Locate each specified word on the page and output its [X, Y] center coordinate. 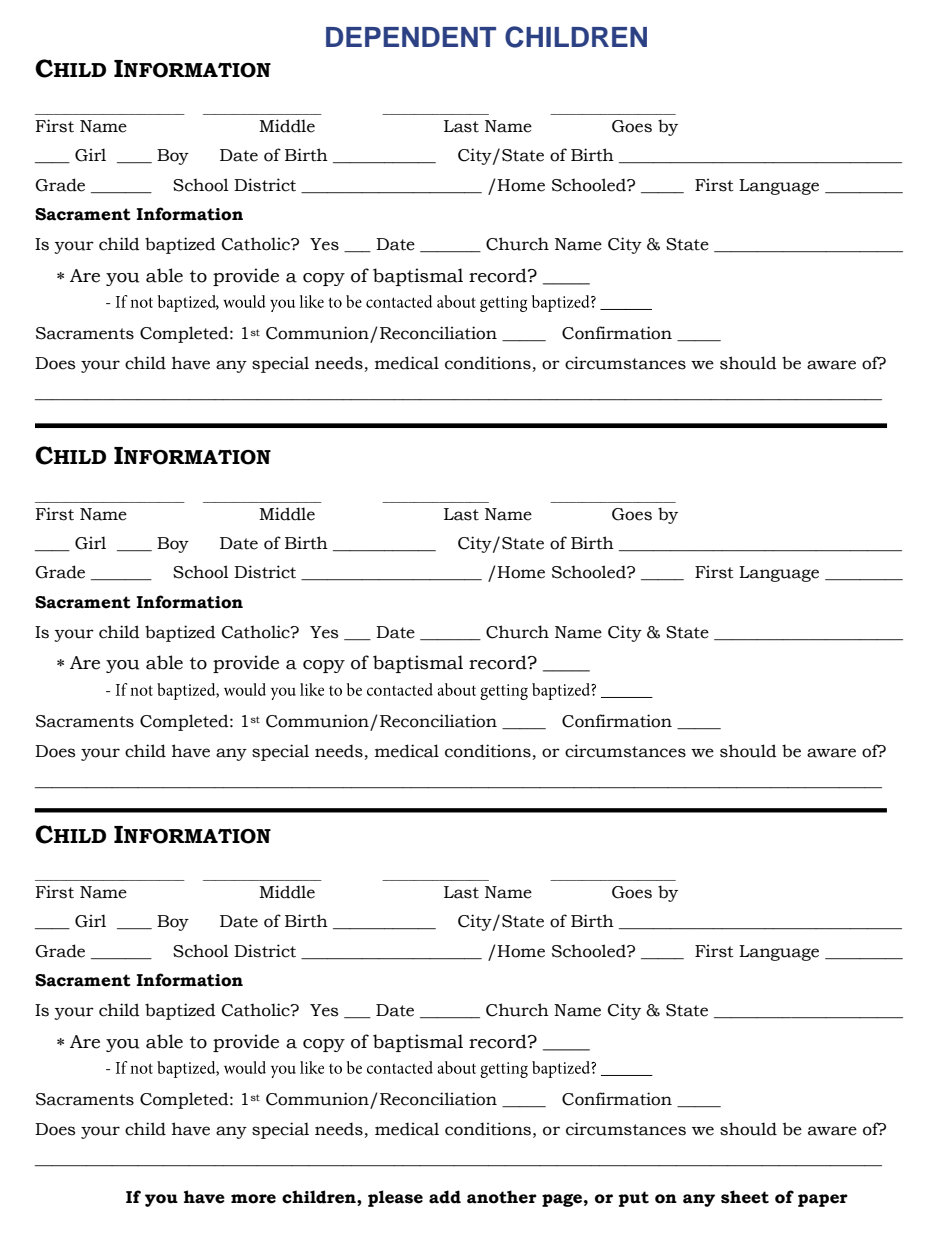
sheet [745, 1197]
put [634, 1199]
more [253, 1199]
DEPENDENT [411, 37]
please [395, 1198]
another [502, 1197]
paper [823, 1200]
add [445, 1197]
